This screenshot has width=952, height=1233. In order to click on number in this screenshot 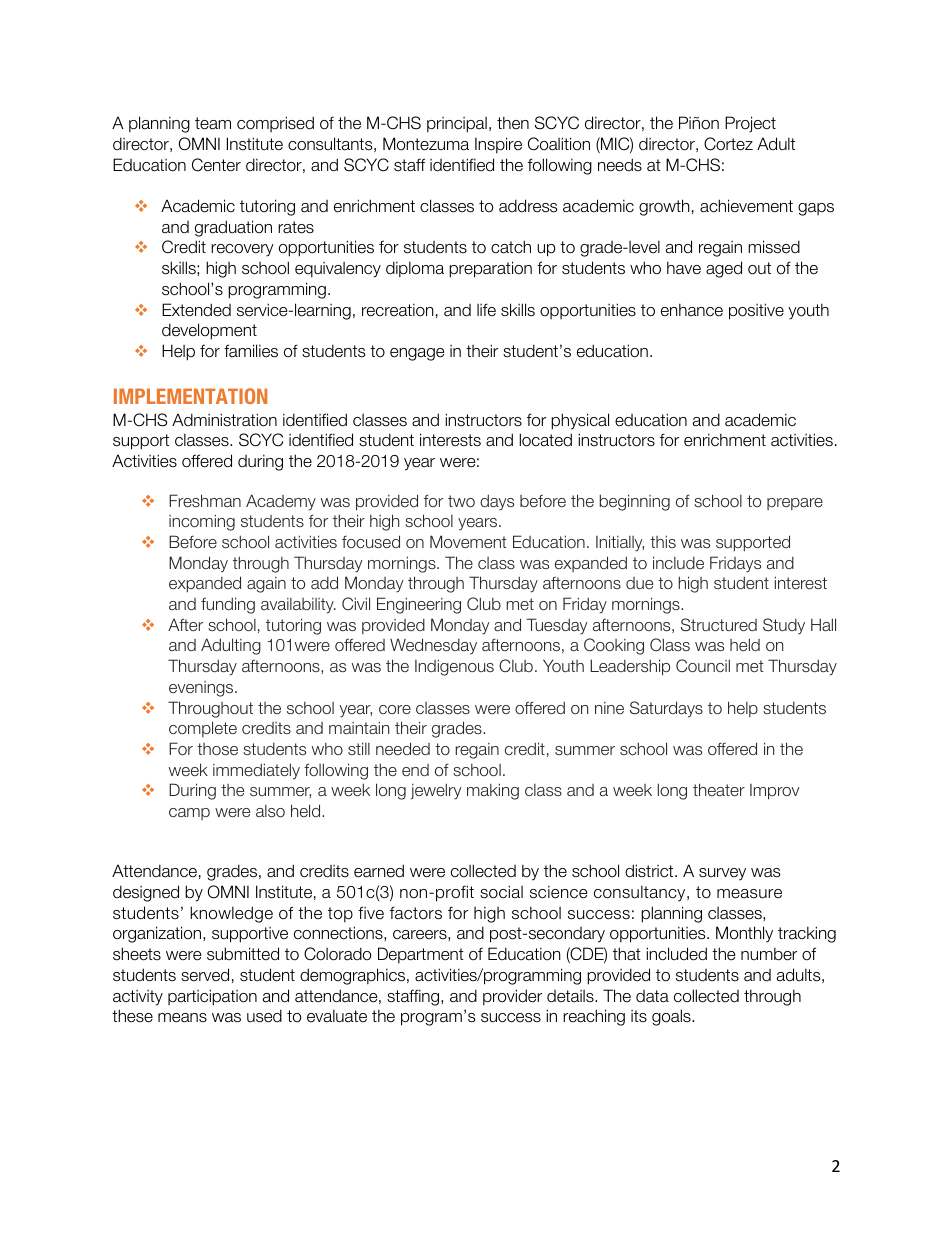, I will do `click(769, 954)`.
